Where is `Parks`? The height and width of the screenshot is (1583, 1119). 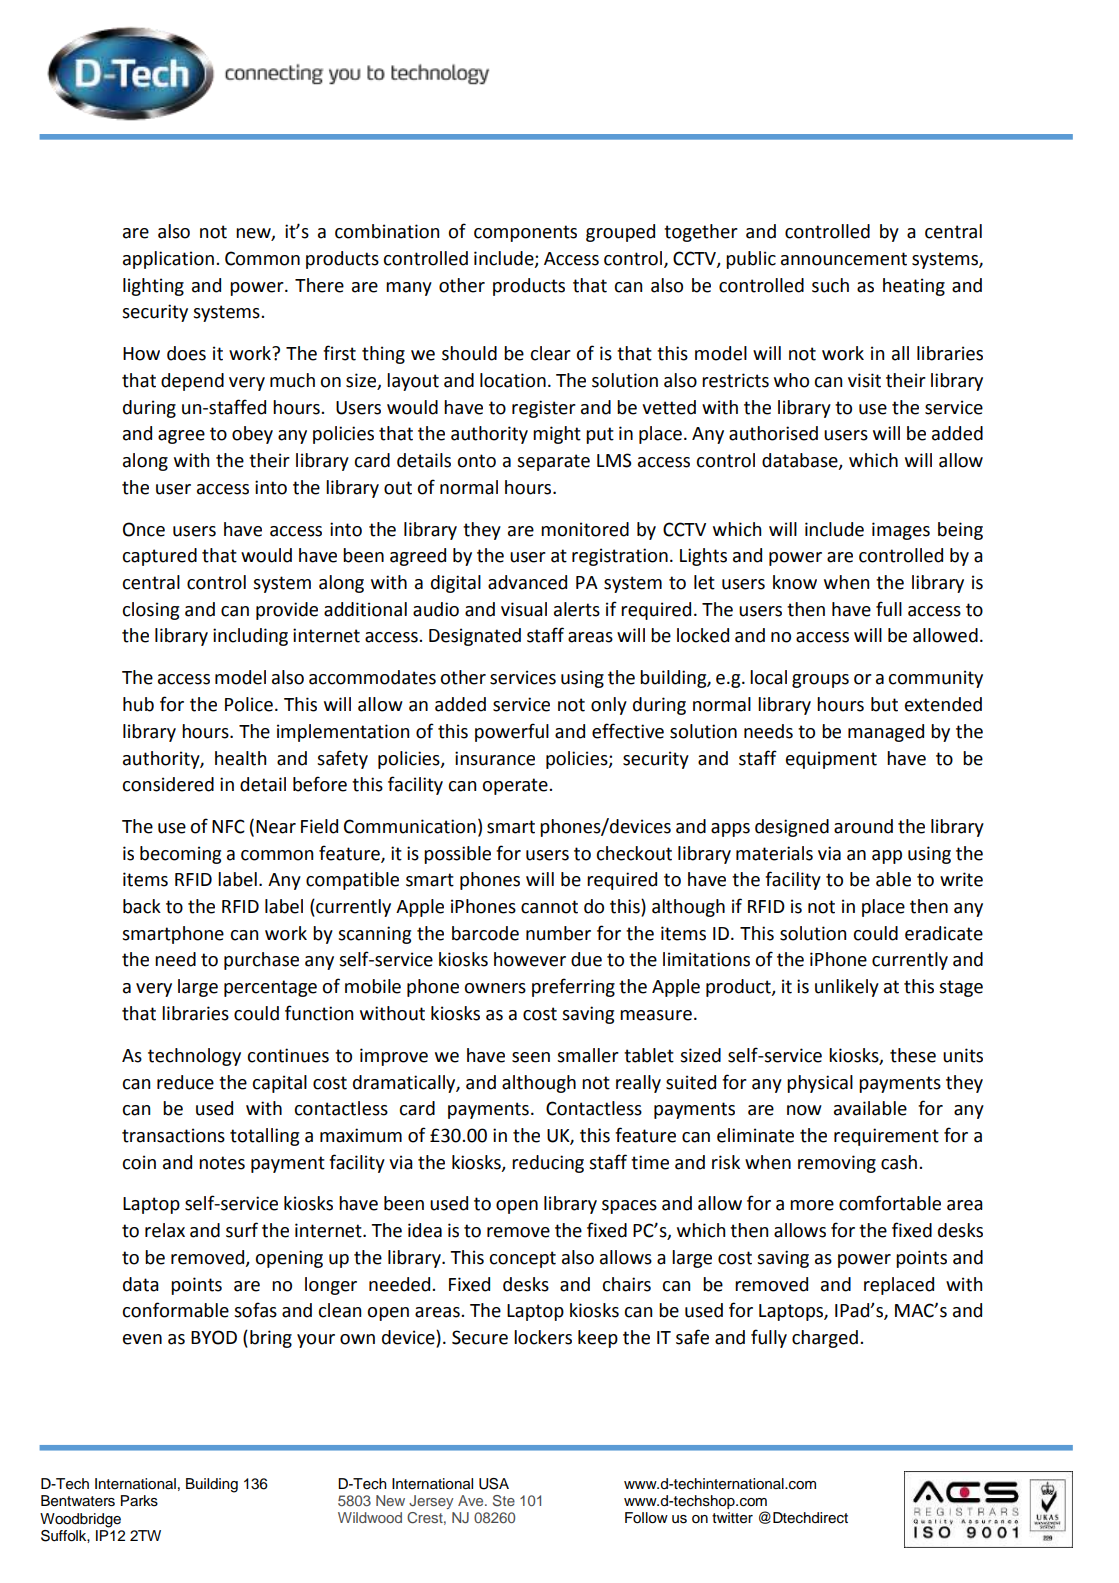
Parks is located at coordinates (139, 1501).
